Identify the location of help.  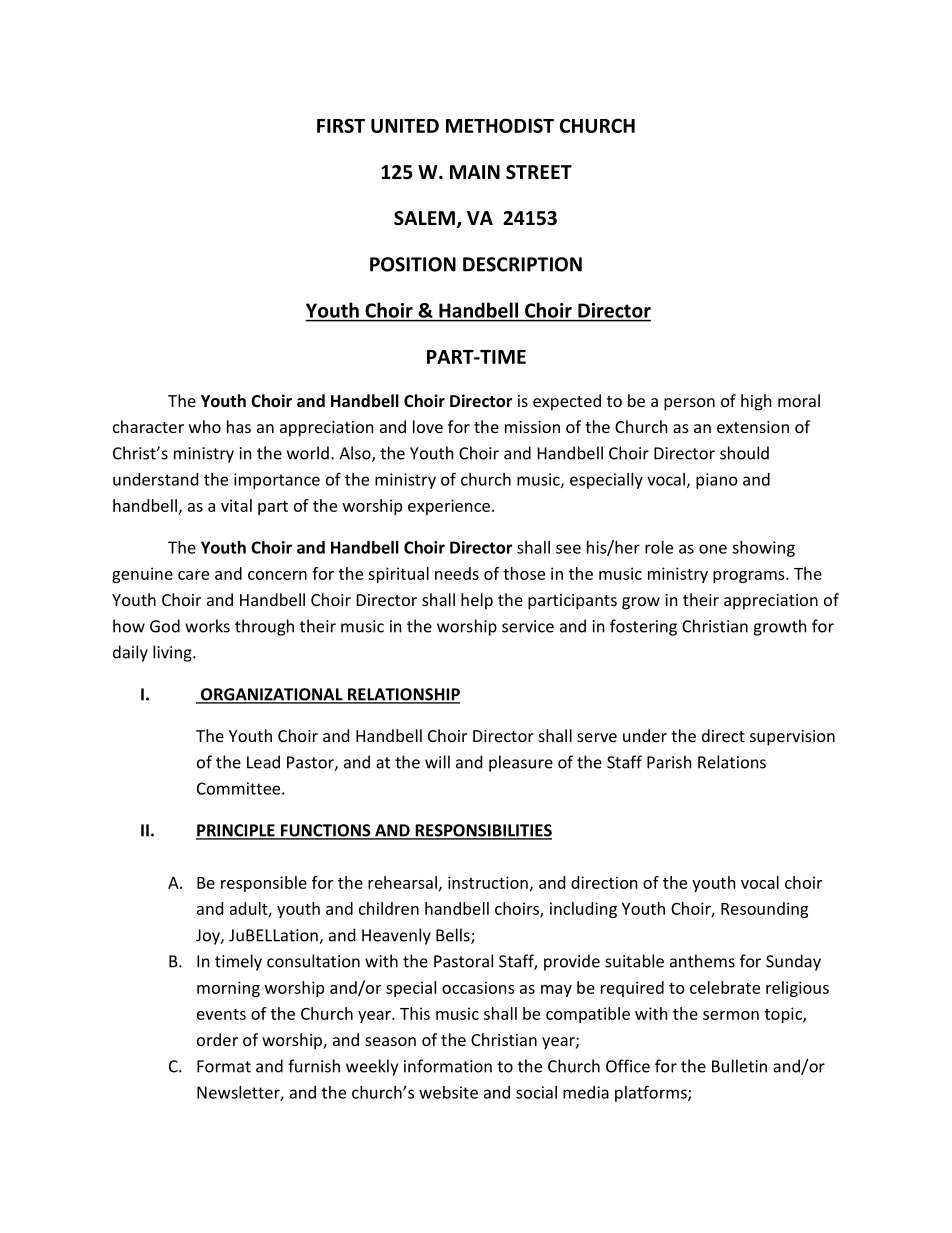
(477, 601).
